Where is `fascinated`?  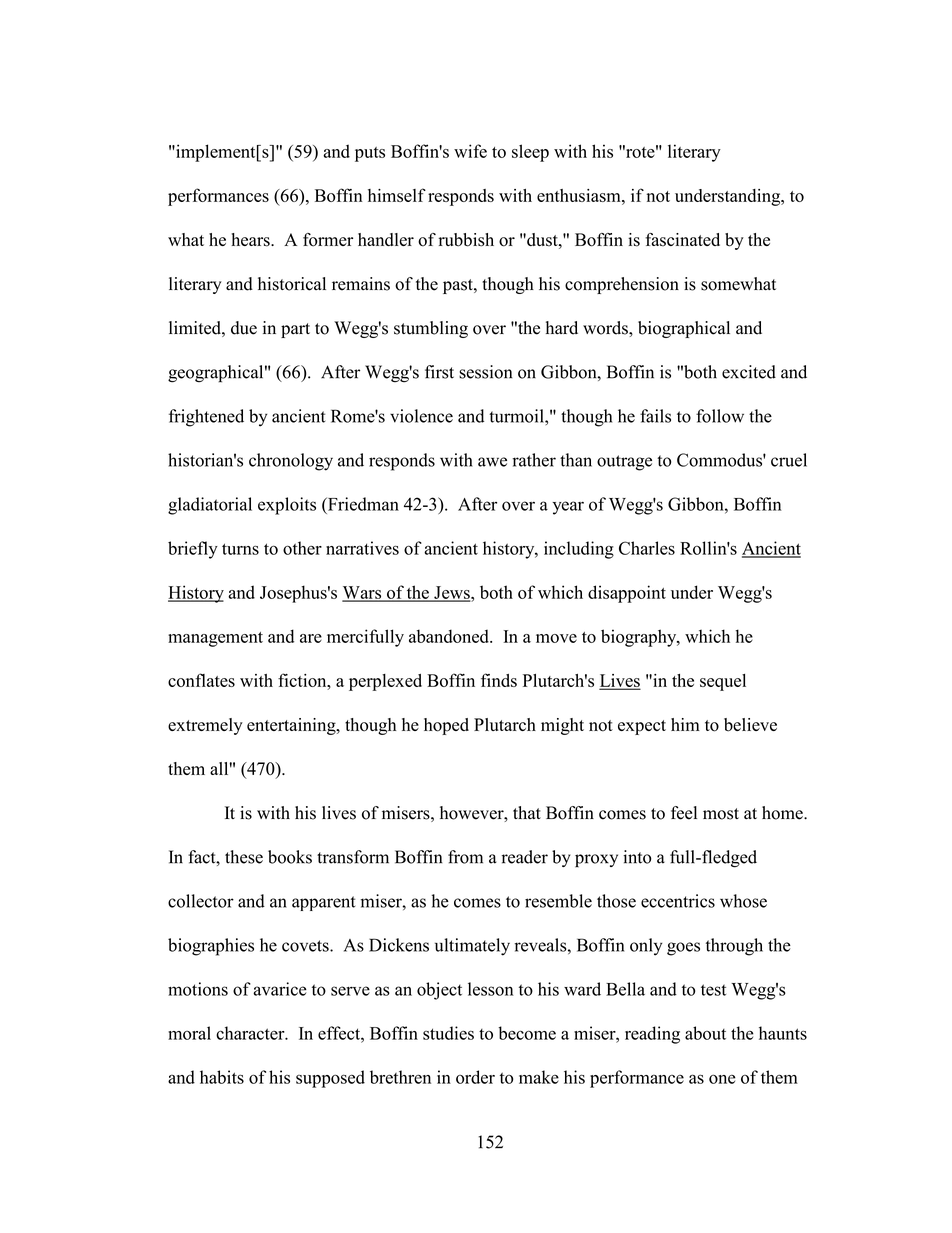
fascinated is located at coordinates (682, 240).
